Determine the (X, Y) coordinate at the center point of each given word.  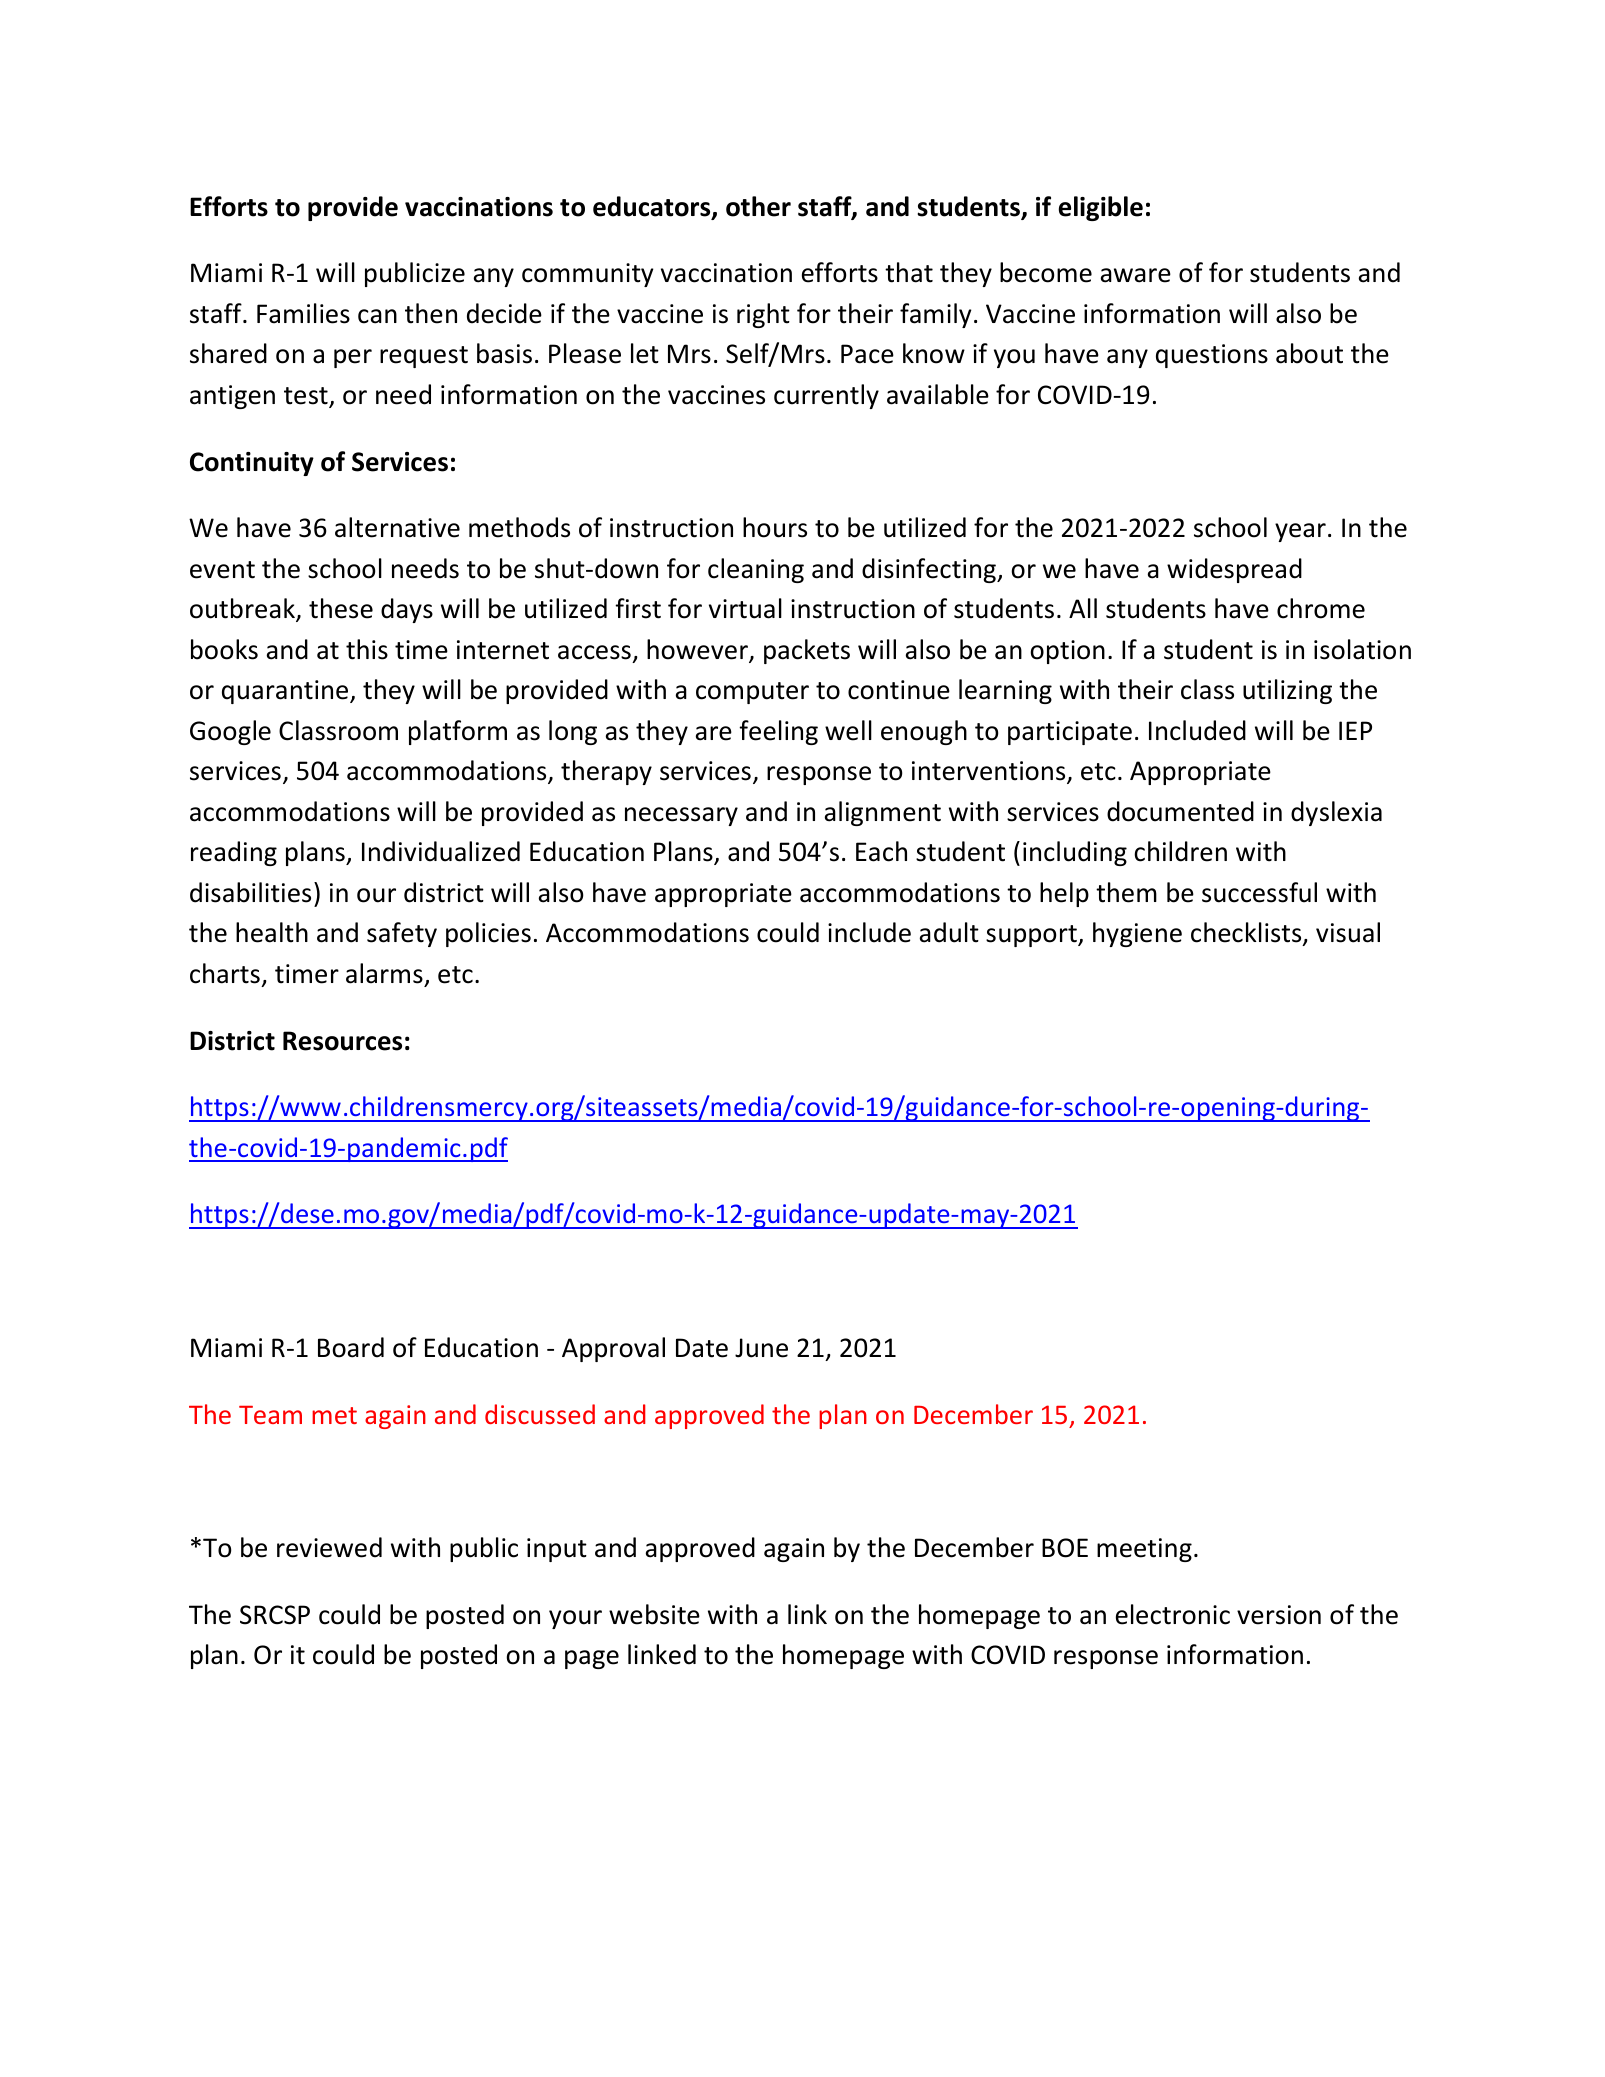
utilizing (1287, 691)
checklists (1247, 934)
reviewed (329, 1547)
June (761, 1348)
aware (1136, 275)
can (377, 316)
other (758, 206)
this (367, 649)
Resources (342, 1041)
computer (752, 693)
